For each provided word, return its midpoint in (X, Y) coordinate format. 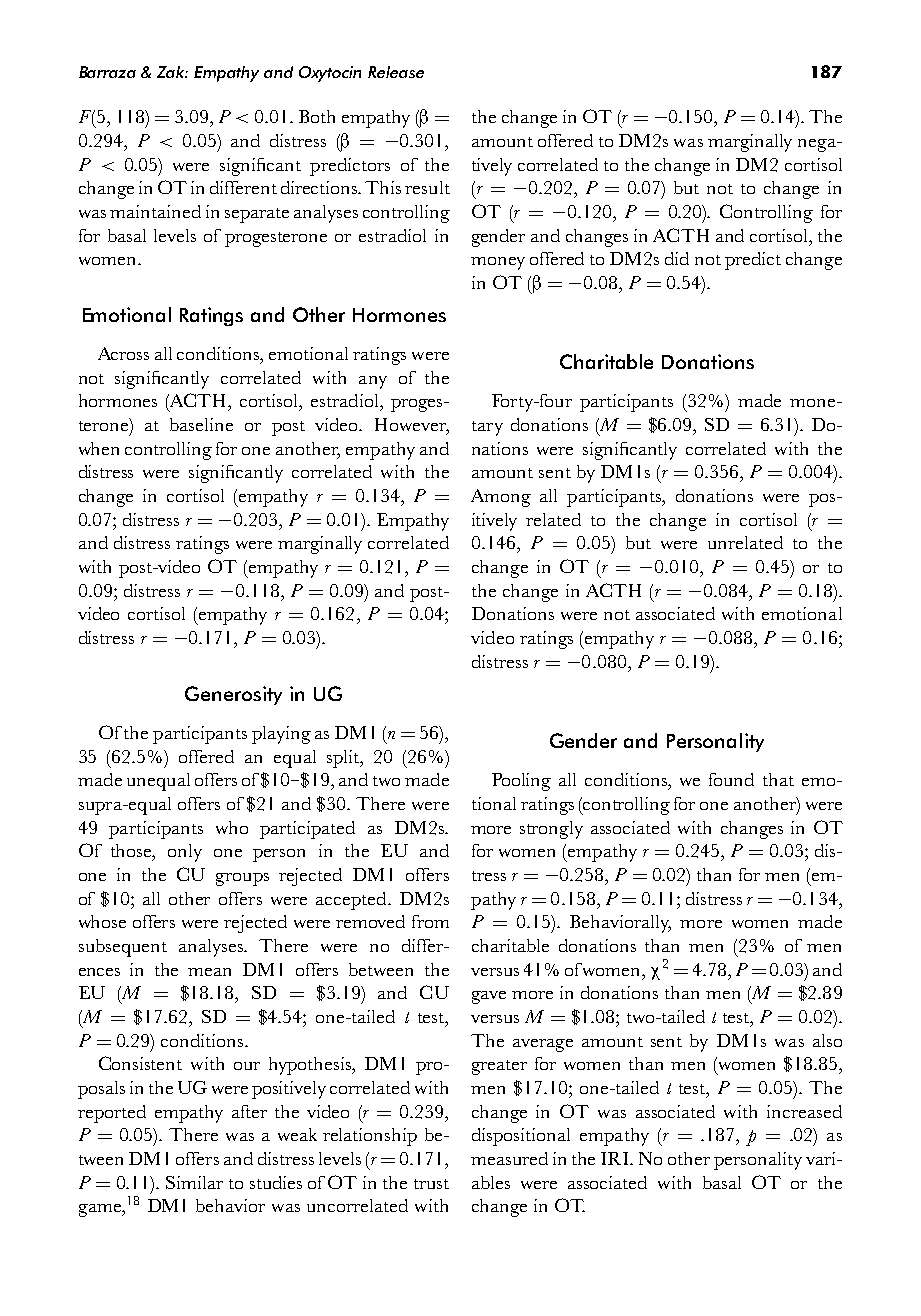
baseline (201, 424)
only (185, 853)
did (677, 258)
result (427, 187)
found (731, 779)
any (373, 382)
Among (501, 498)
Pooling (521, 782)
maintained (155, 211)
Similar (194, 1182)
